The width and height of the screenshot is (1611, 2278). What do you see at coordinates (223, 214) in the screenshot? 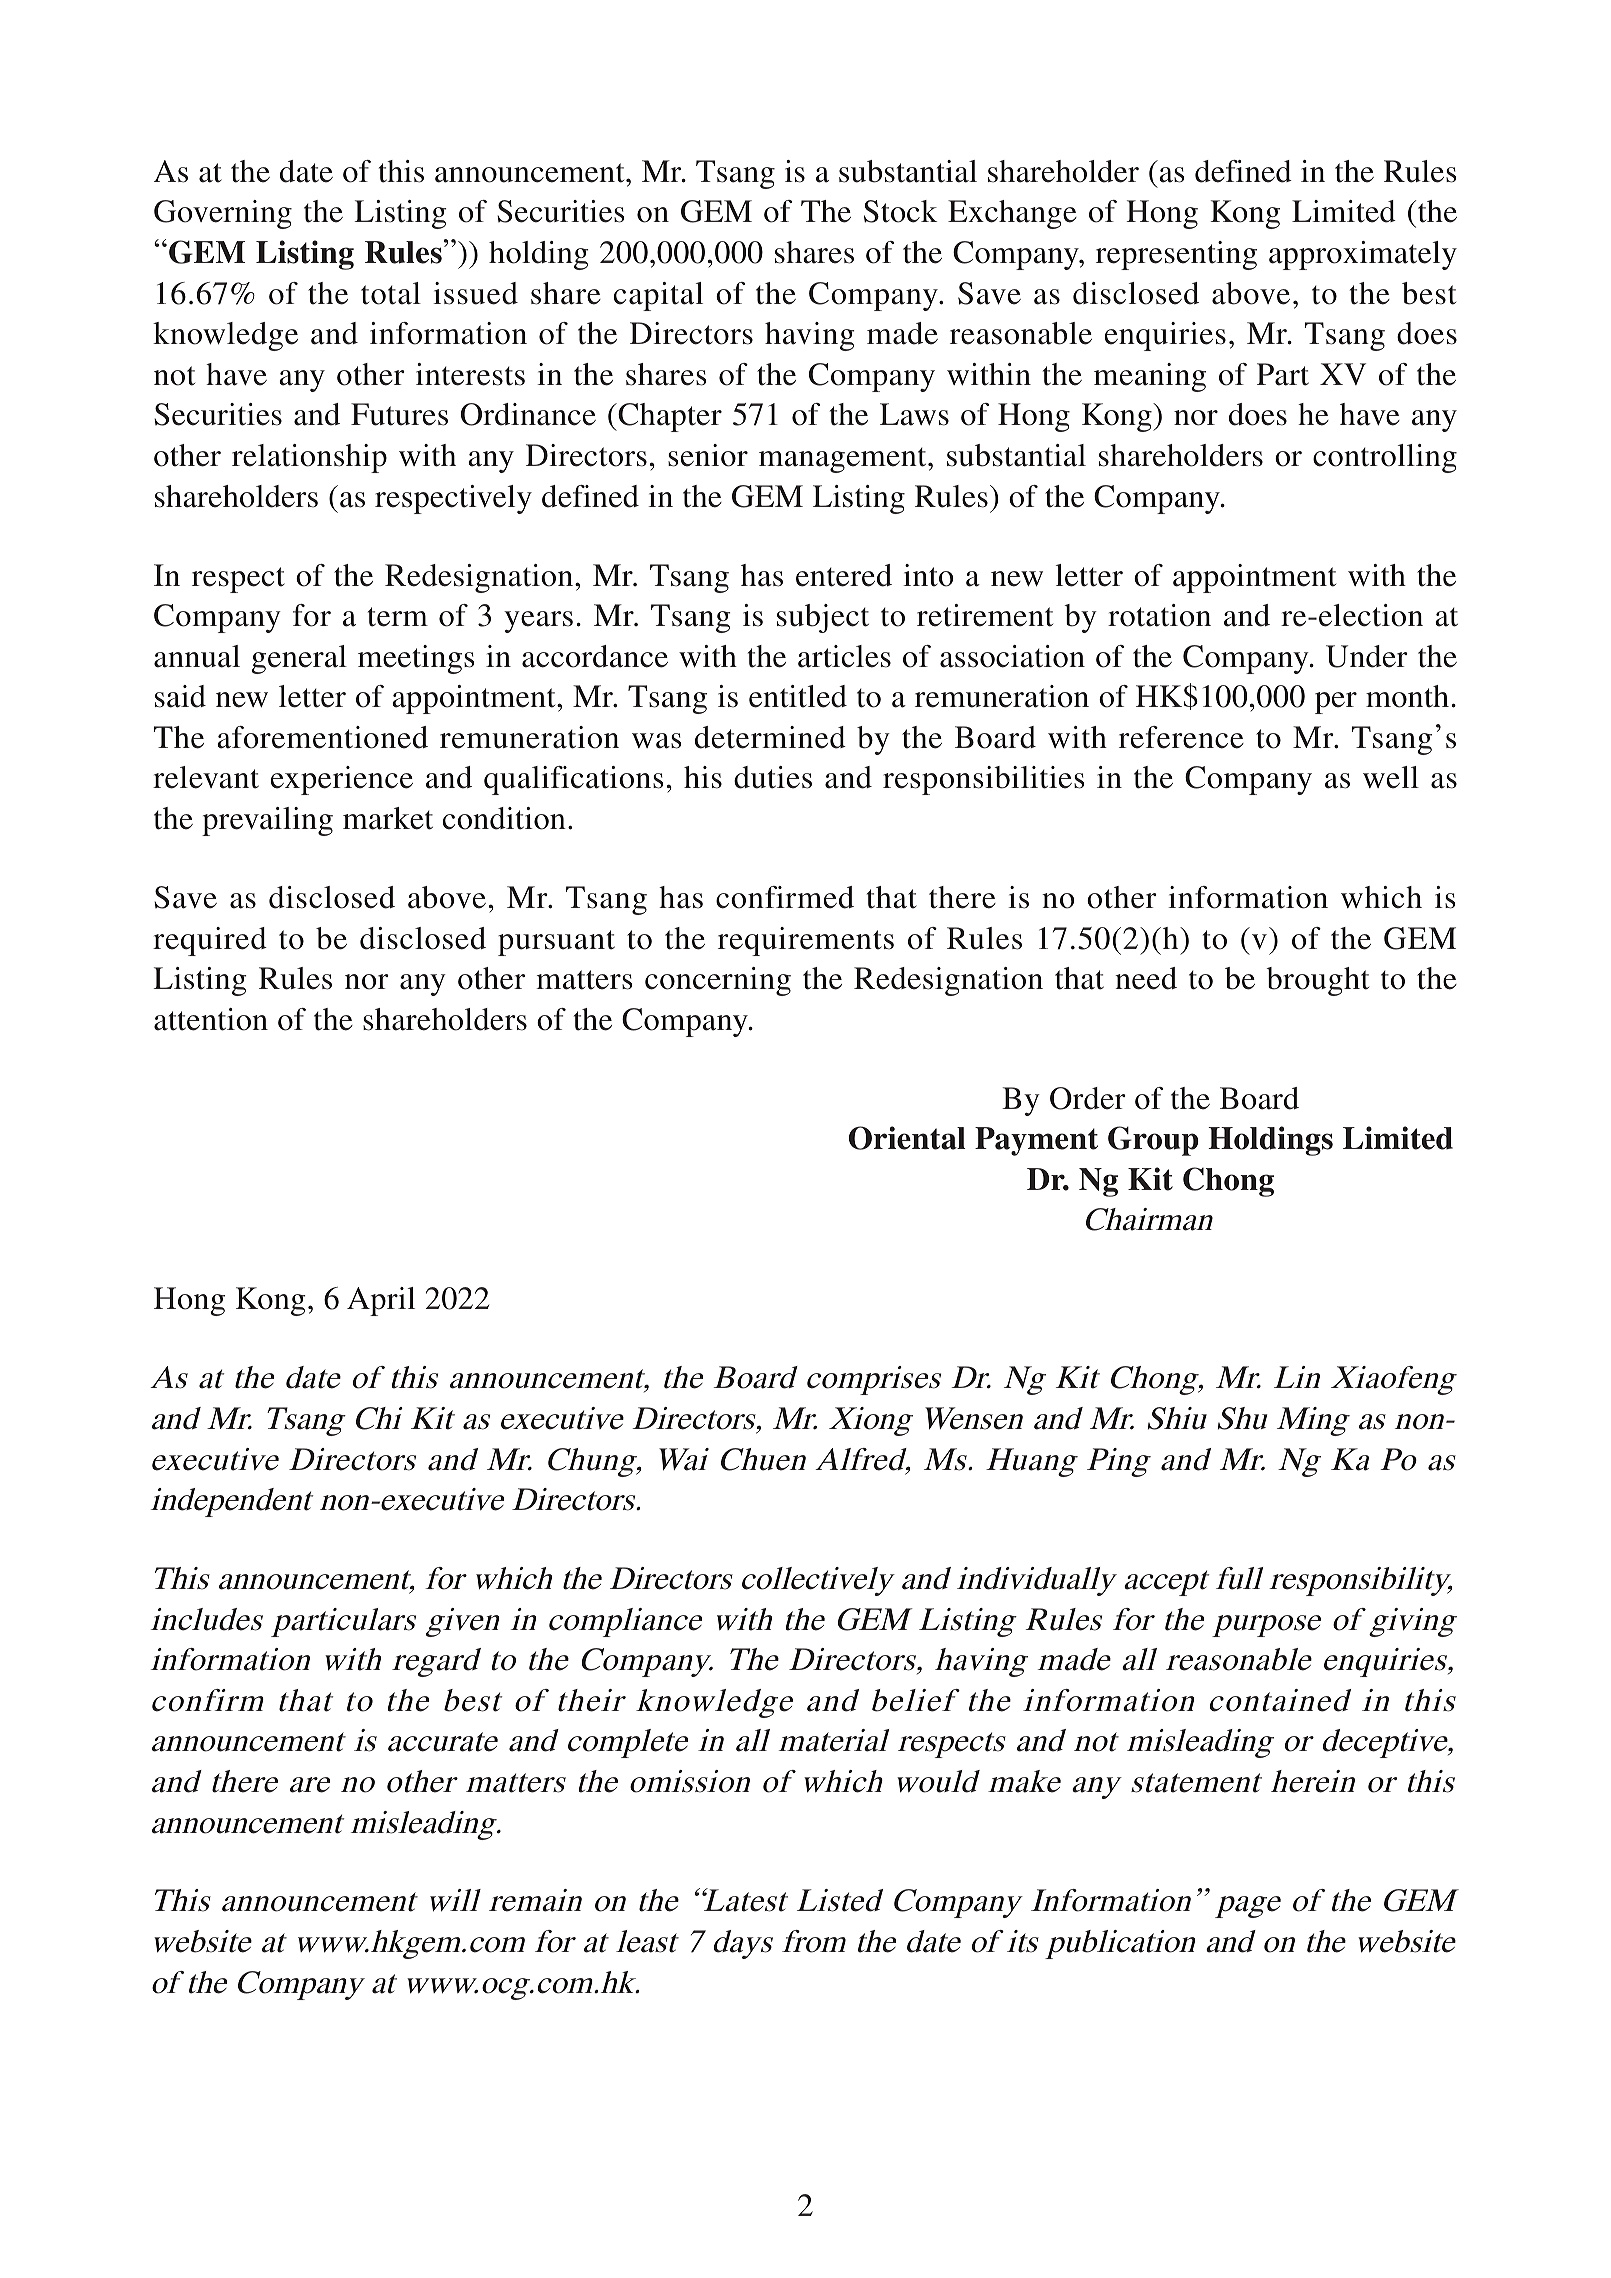
I see `Governing` at bounding box center [223, 214].
